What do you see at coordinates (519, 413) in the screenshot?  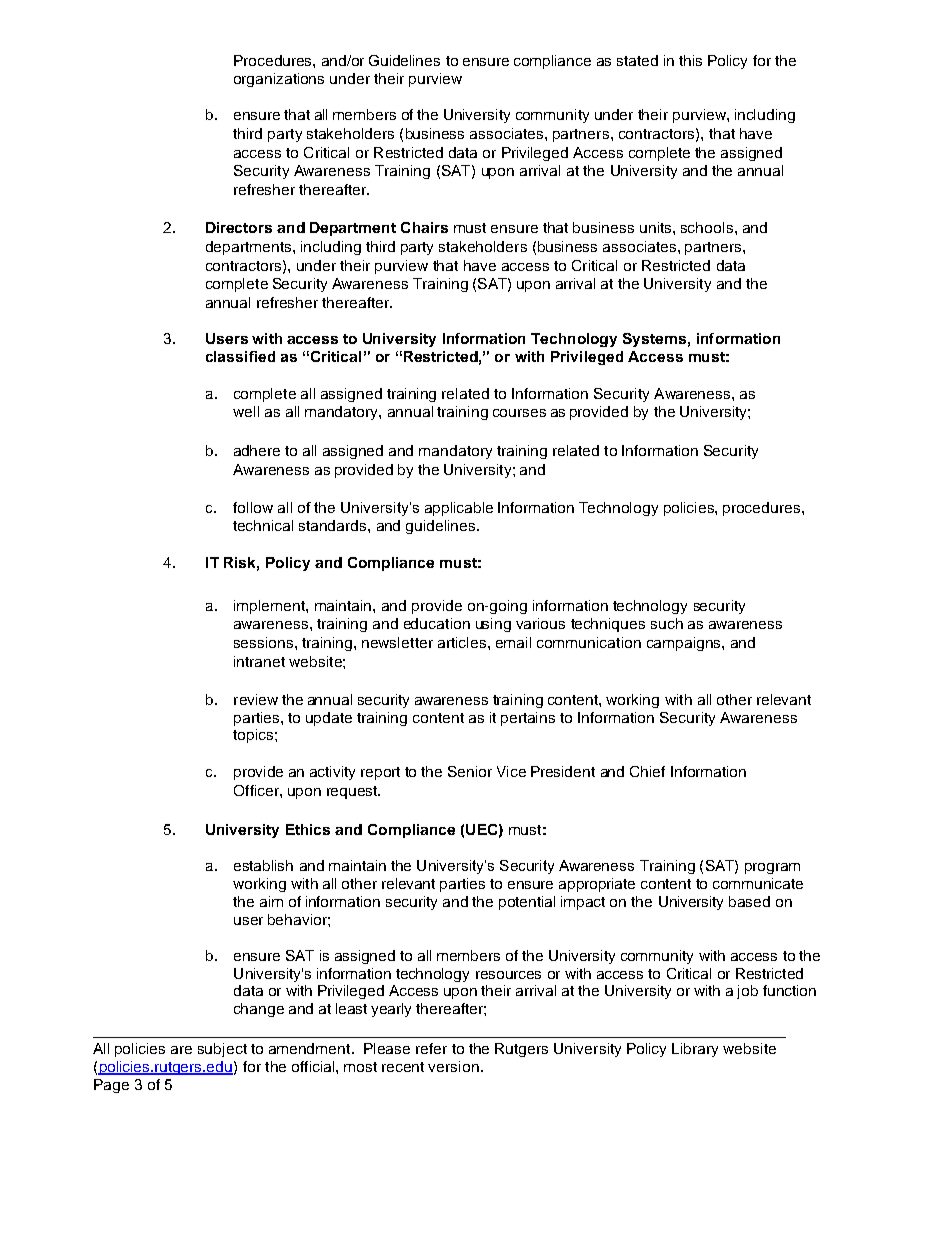 I see `courses` at bounding box center [519, 413].
